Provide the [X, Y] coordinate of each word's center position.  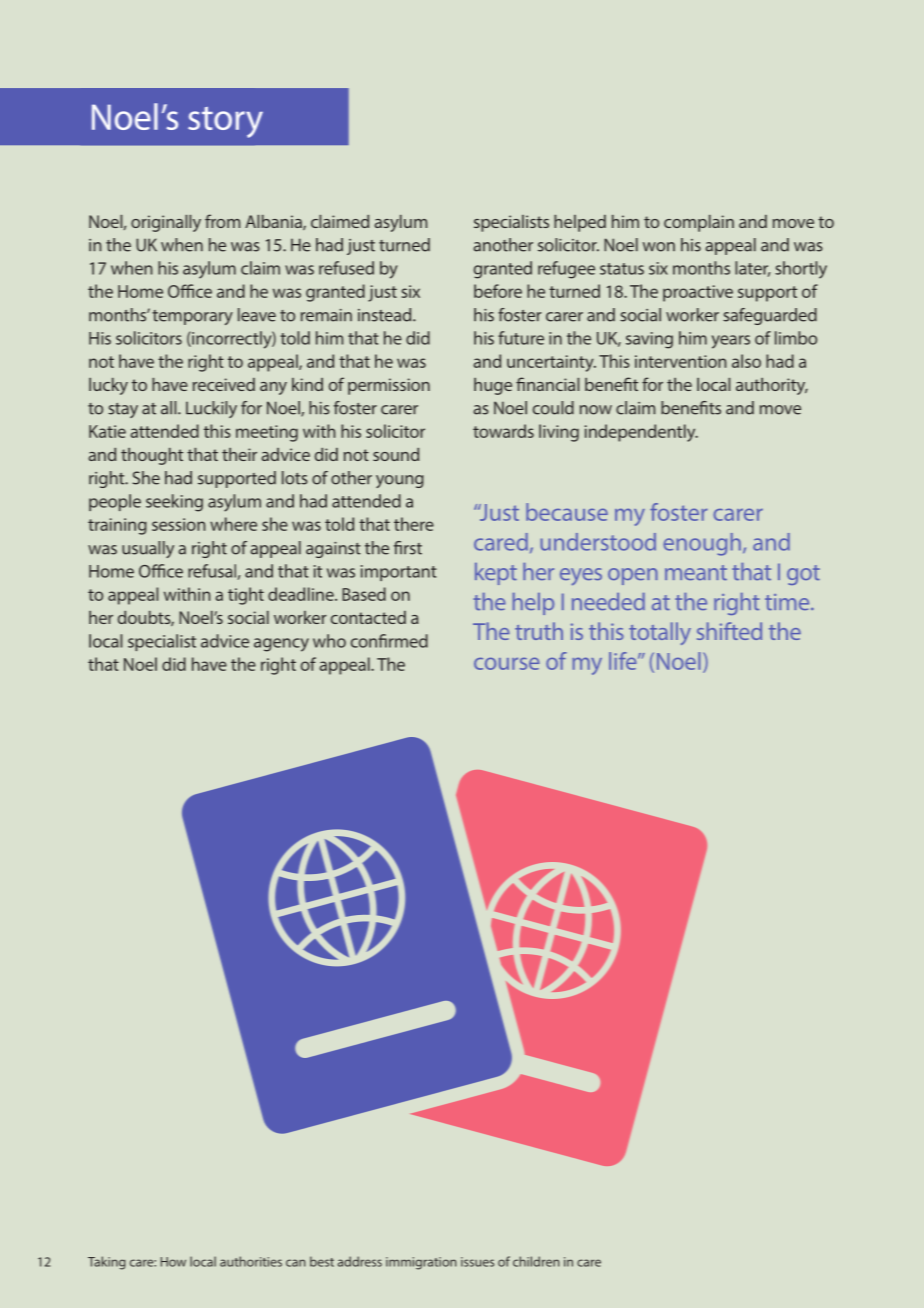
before [498, 291]
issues [477, 1262]
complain [699, 223]
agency [281, 645]
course [507, 663]
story [225, 122]
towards [503, 431]
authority [772, 386]
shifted [729, 631]
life [624, 661]
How [173, 1262]
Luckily [211, 409]
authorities [251, 1261]
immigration [421, 1263]
